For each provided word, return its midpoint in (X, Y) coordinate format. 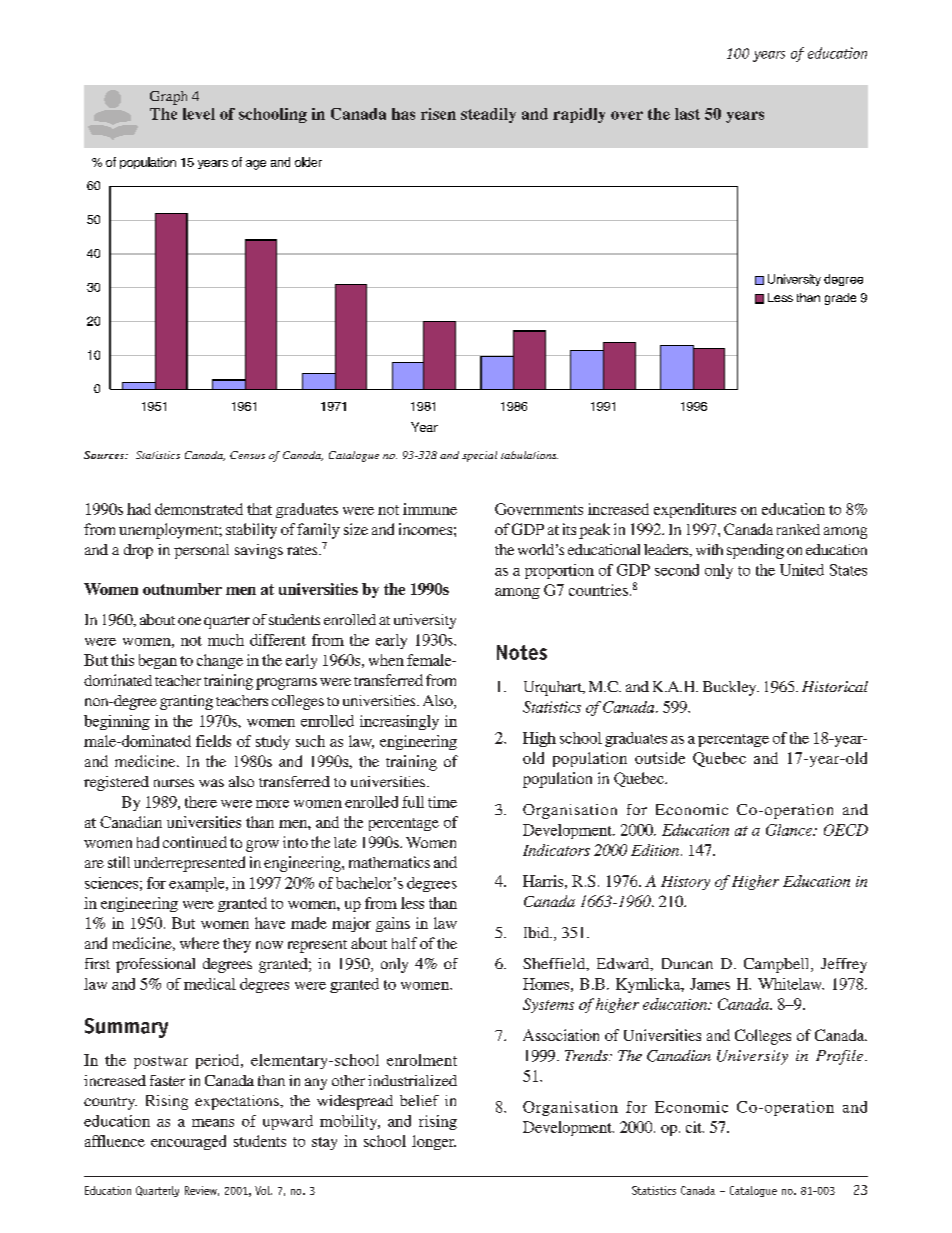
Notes (522, 652)
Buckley (731, 688)
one (189, 621)
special (479, 456)
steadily (488, 115)
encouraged (188, 1142)
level (199, 114)
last (687, 114)
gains (393, 924)
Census (247, 455)
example (198, 884)
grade (840, 299)
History (685, 883)
